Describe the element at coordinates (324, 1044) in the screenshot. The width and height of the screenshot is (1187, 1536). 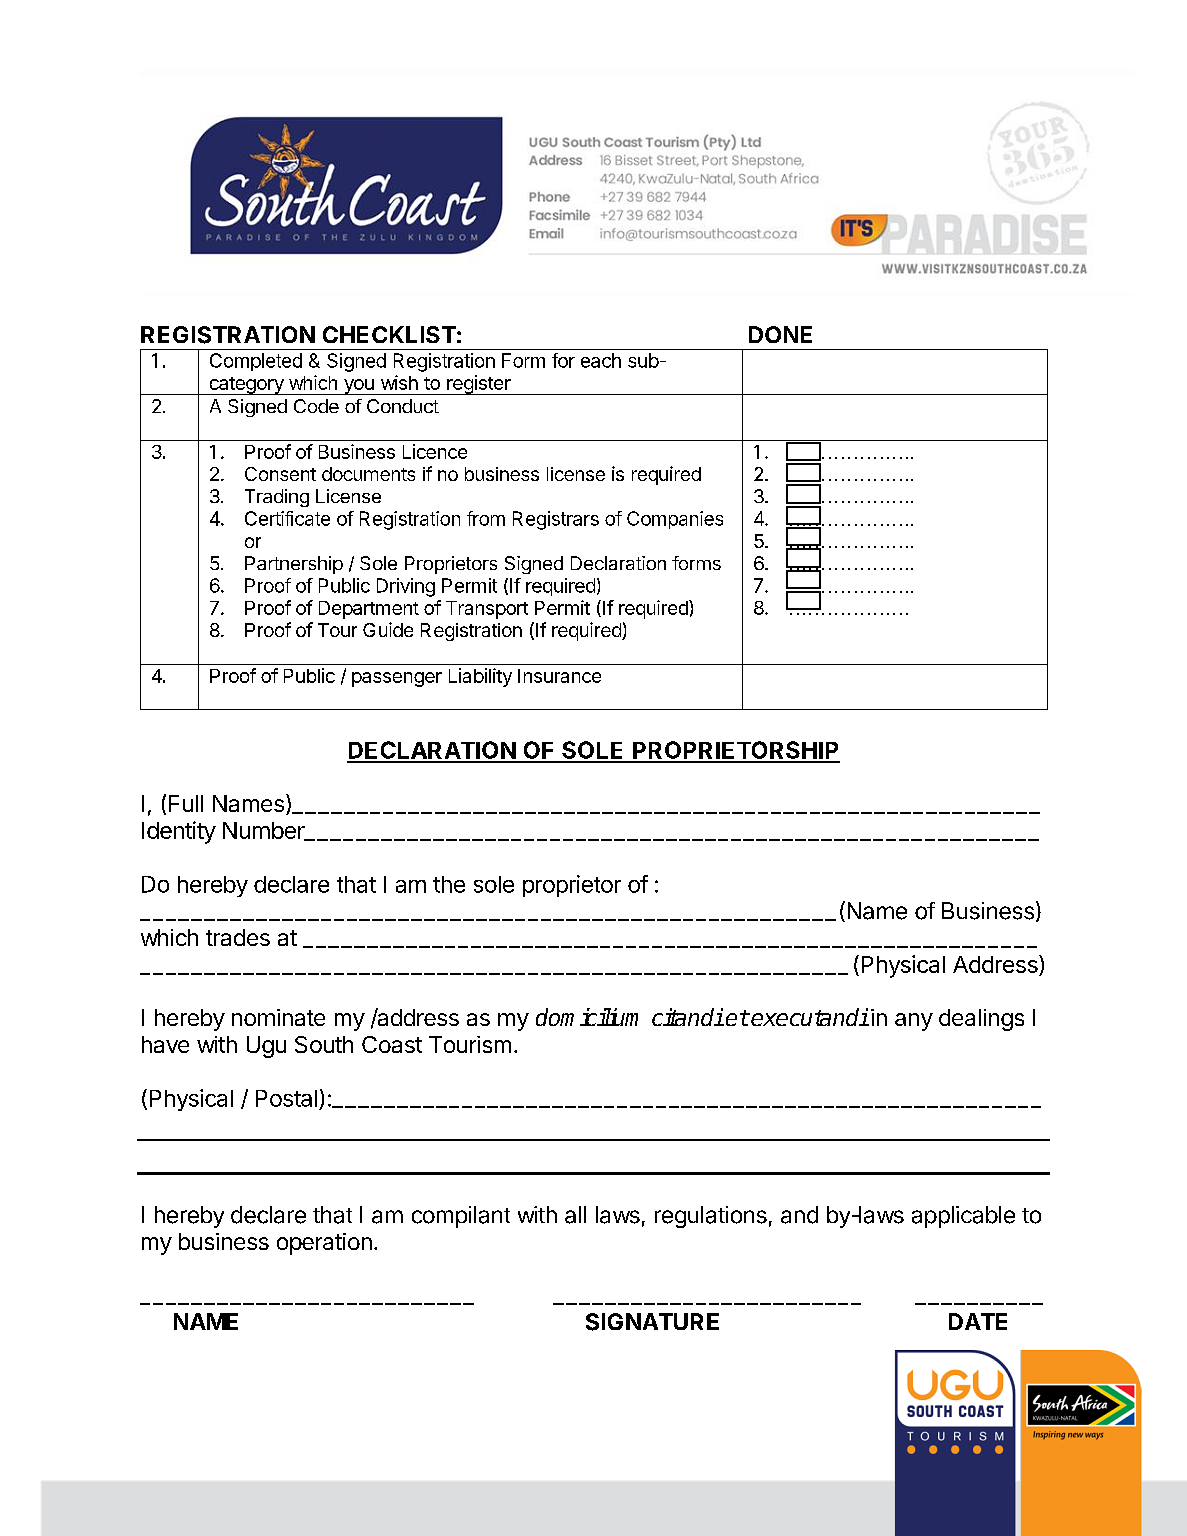
I see `South` at that location.
